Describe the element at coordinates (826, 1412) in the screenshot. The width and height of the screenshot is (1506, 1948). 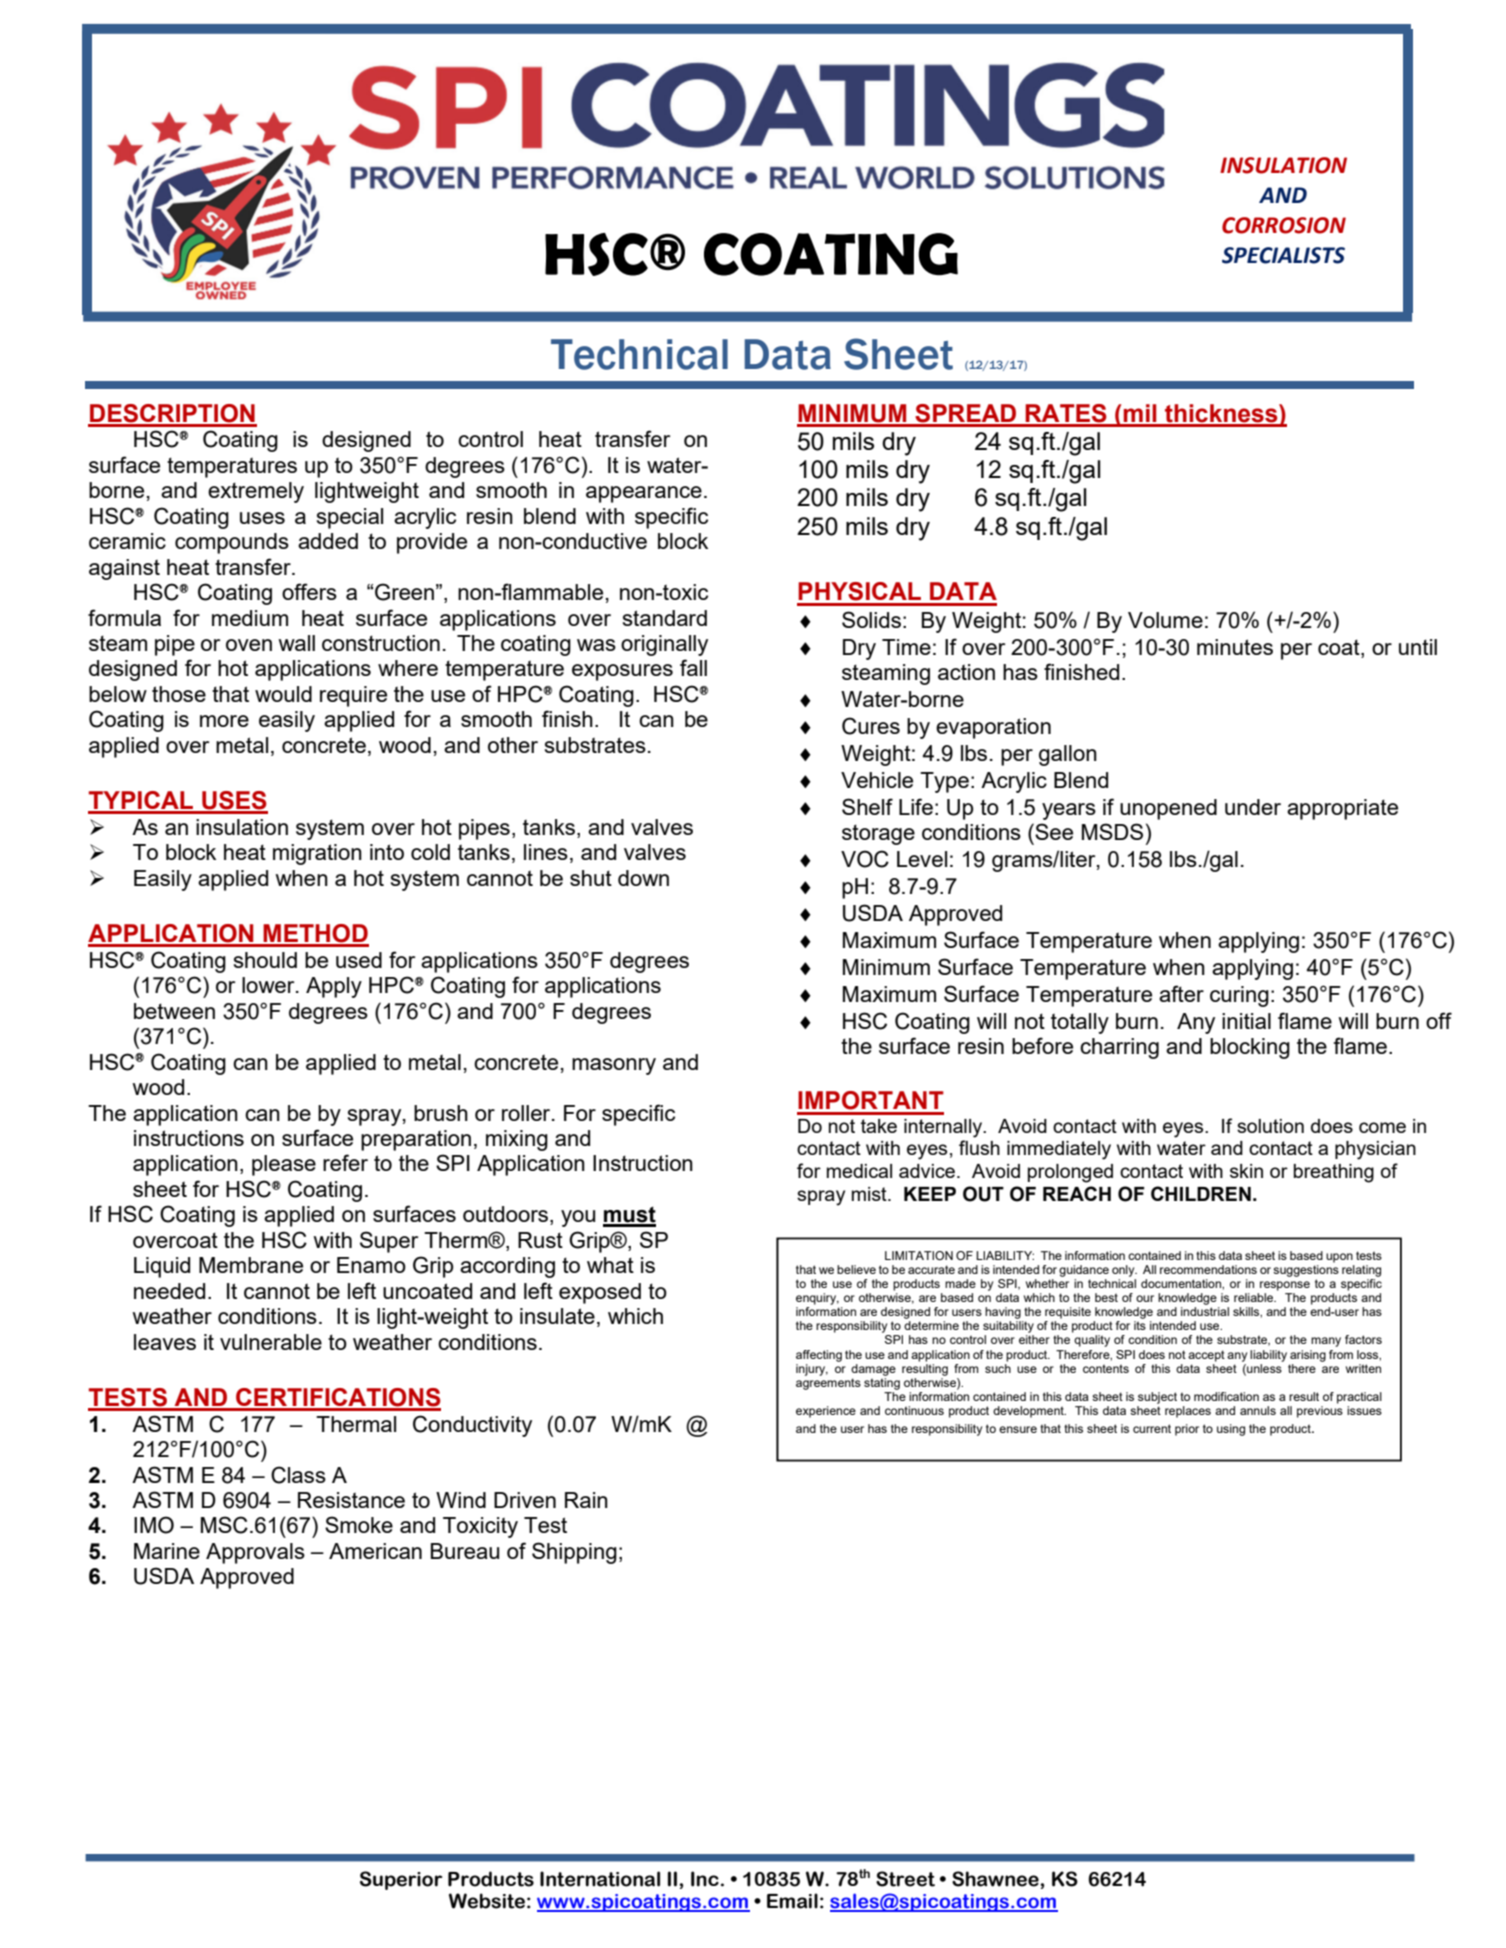
I see `experience` at that location.
